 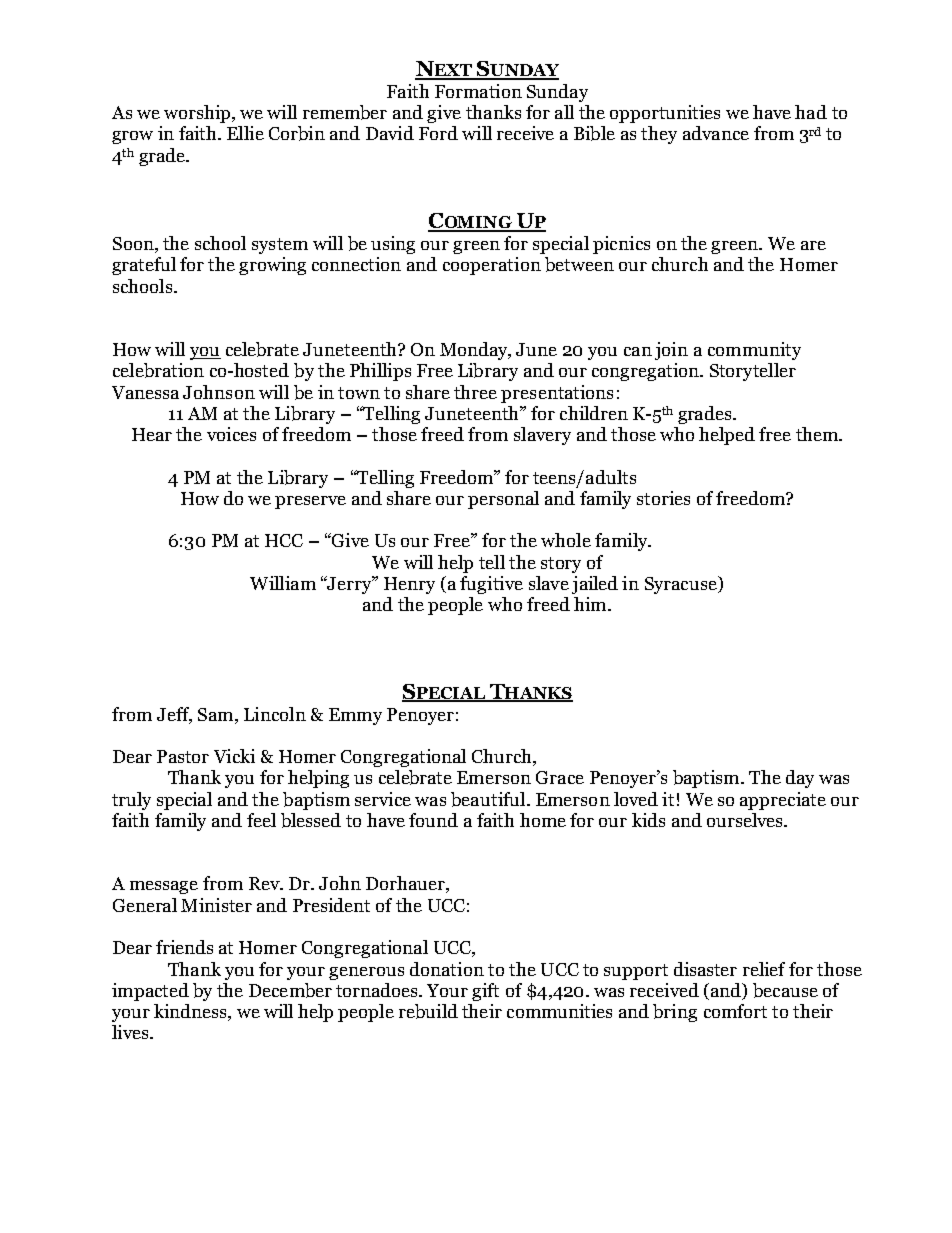 What do you see at coordinates (191, 1012) in the document?
I see `kindness` at bounding box center [191, 1012].
